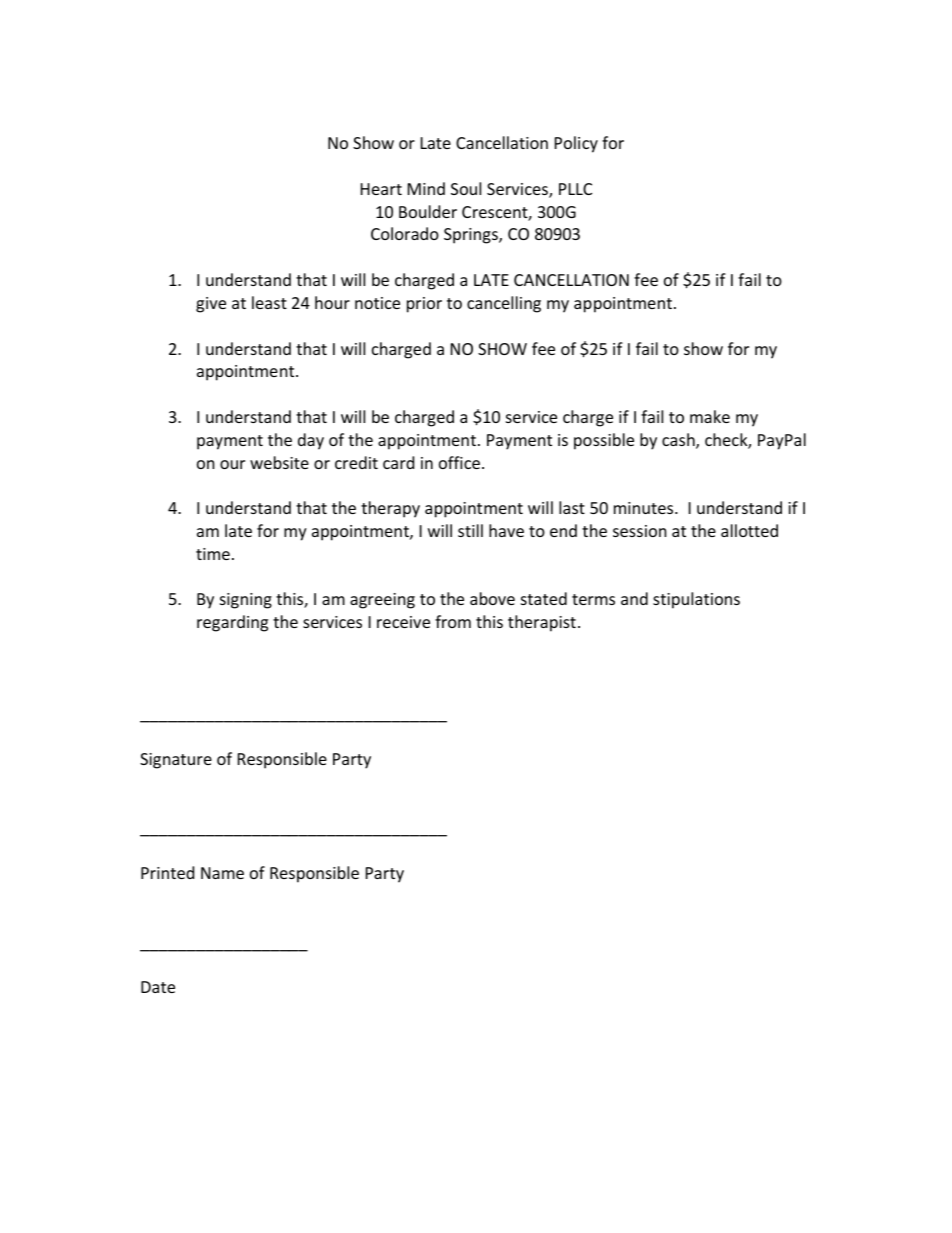  What do you see at coordinates (645, 508) in the document?
I see `minutes` at bounding box center [645, 508].
